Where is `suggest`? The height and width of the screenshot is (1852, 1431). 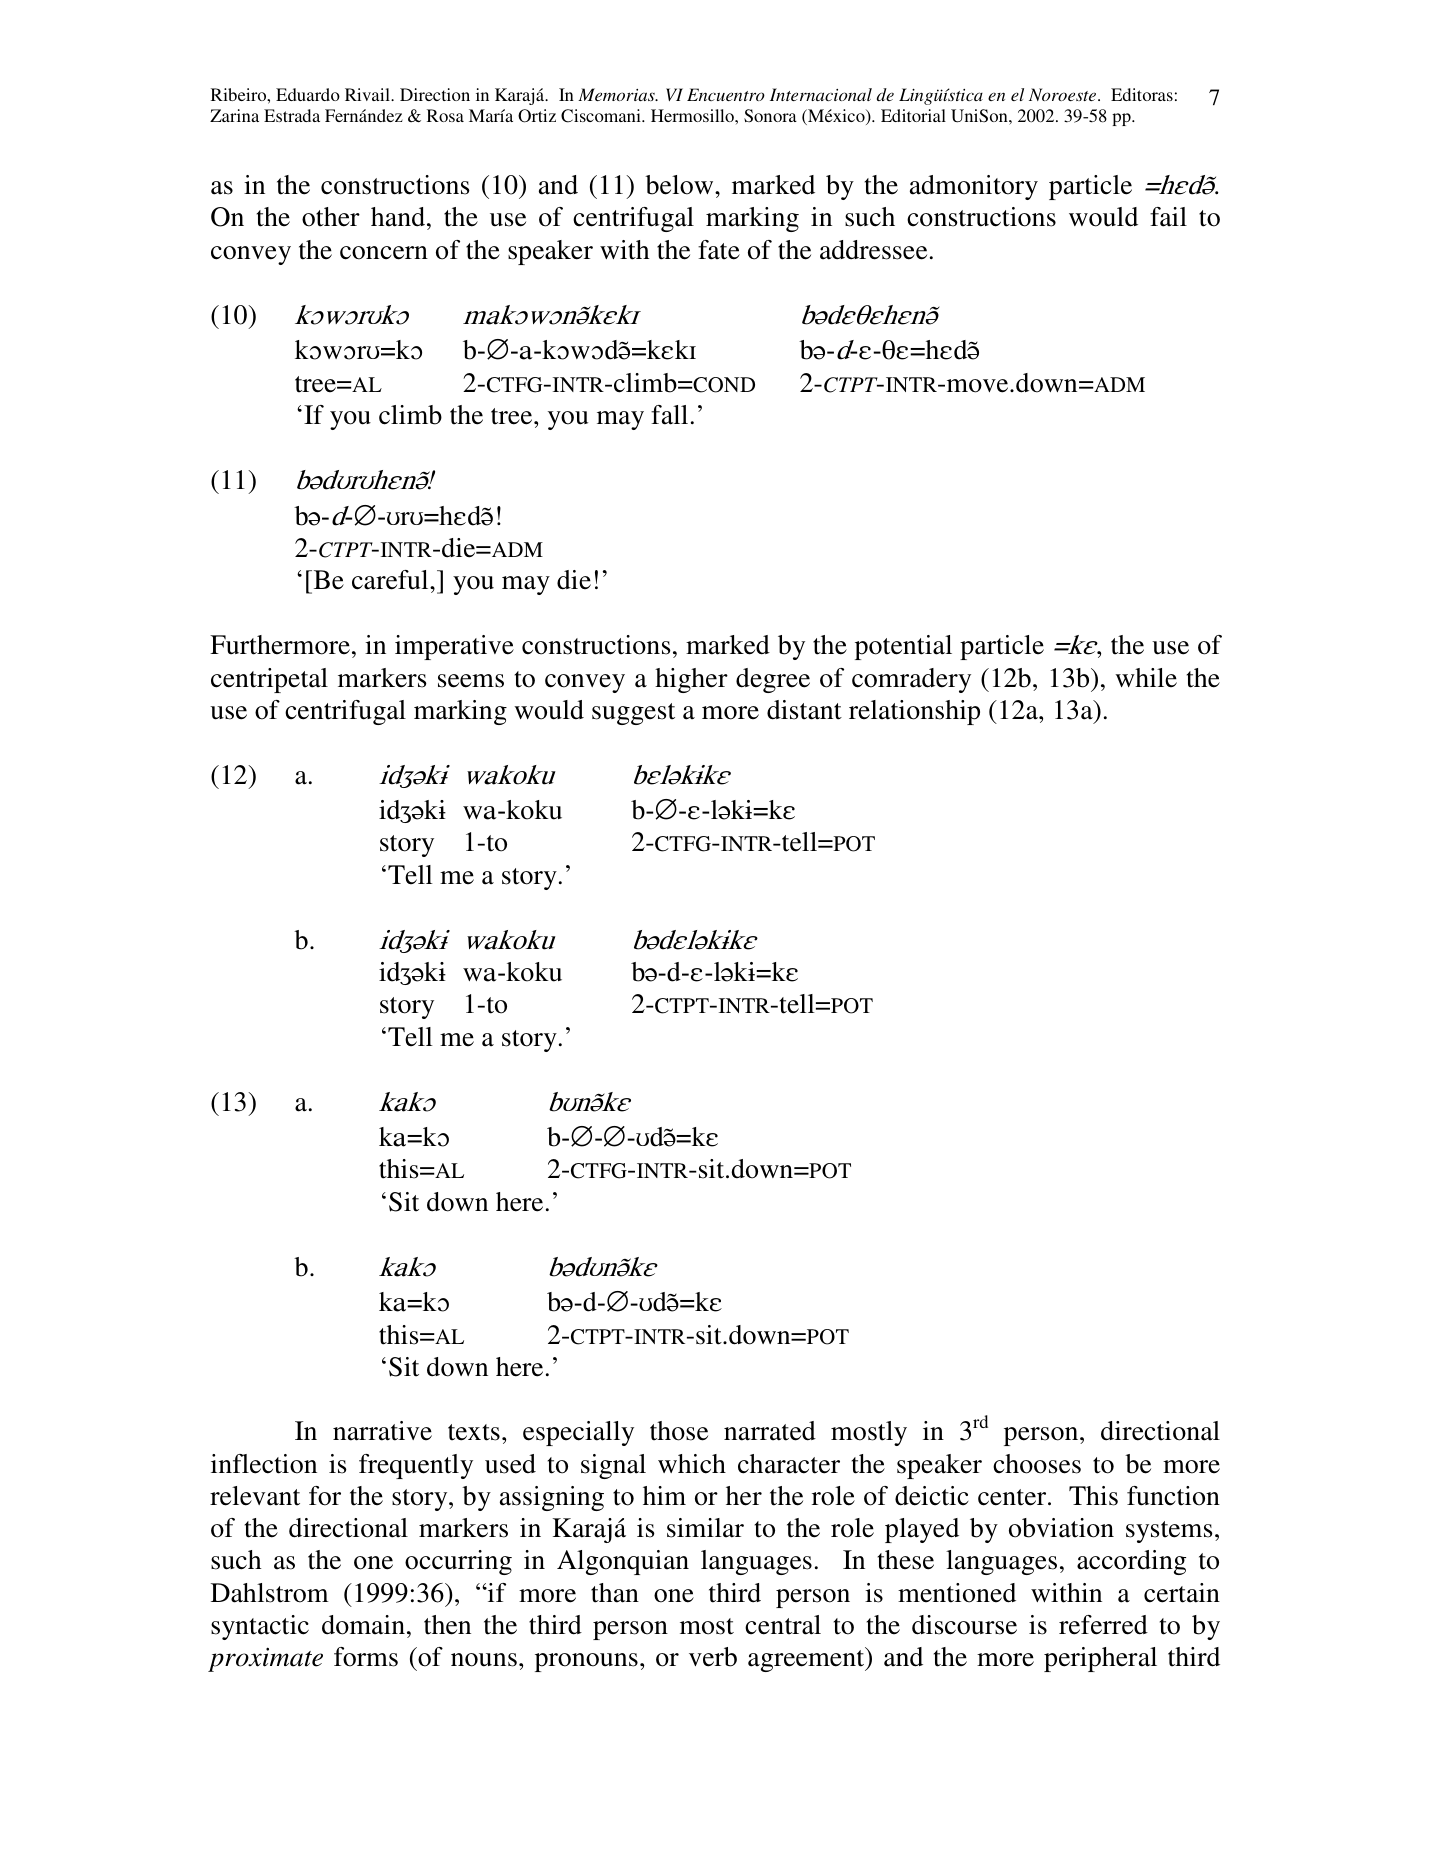
suggest is located at coordinates (633, 714).
